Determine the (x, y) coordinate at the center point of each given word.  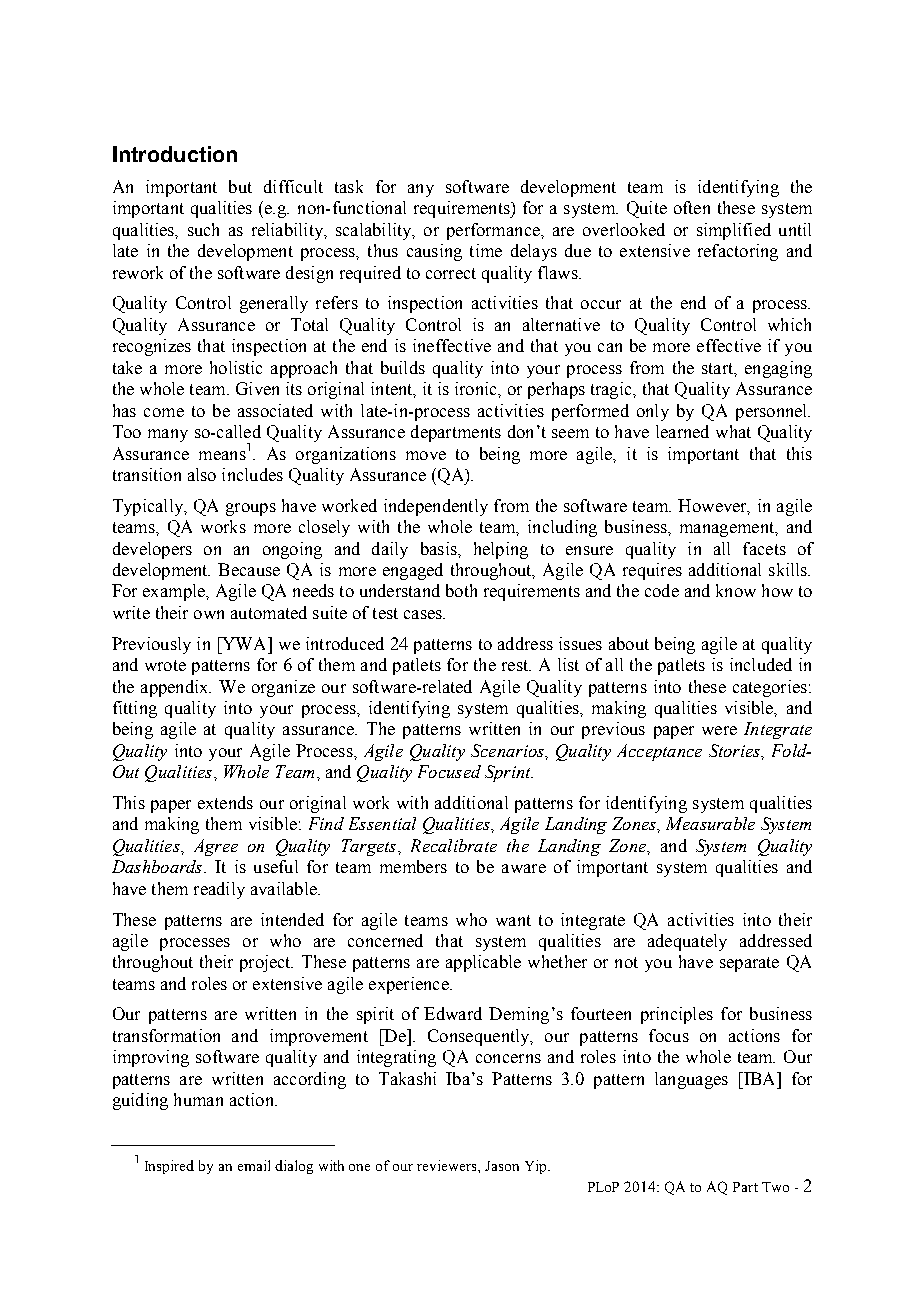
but (240, 186)
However (713, 506)
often (692, 207)
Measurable (710, 823)
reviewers (448, 1165)
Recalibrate (454, 845)
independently (436, 507)
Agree (216, 847)
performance (494, 231)
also (202, 474)
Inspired (169, 1167)
